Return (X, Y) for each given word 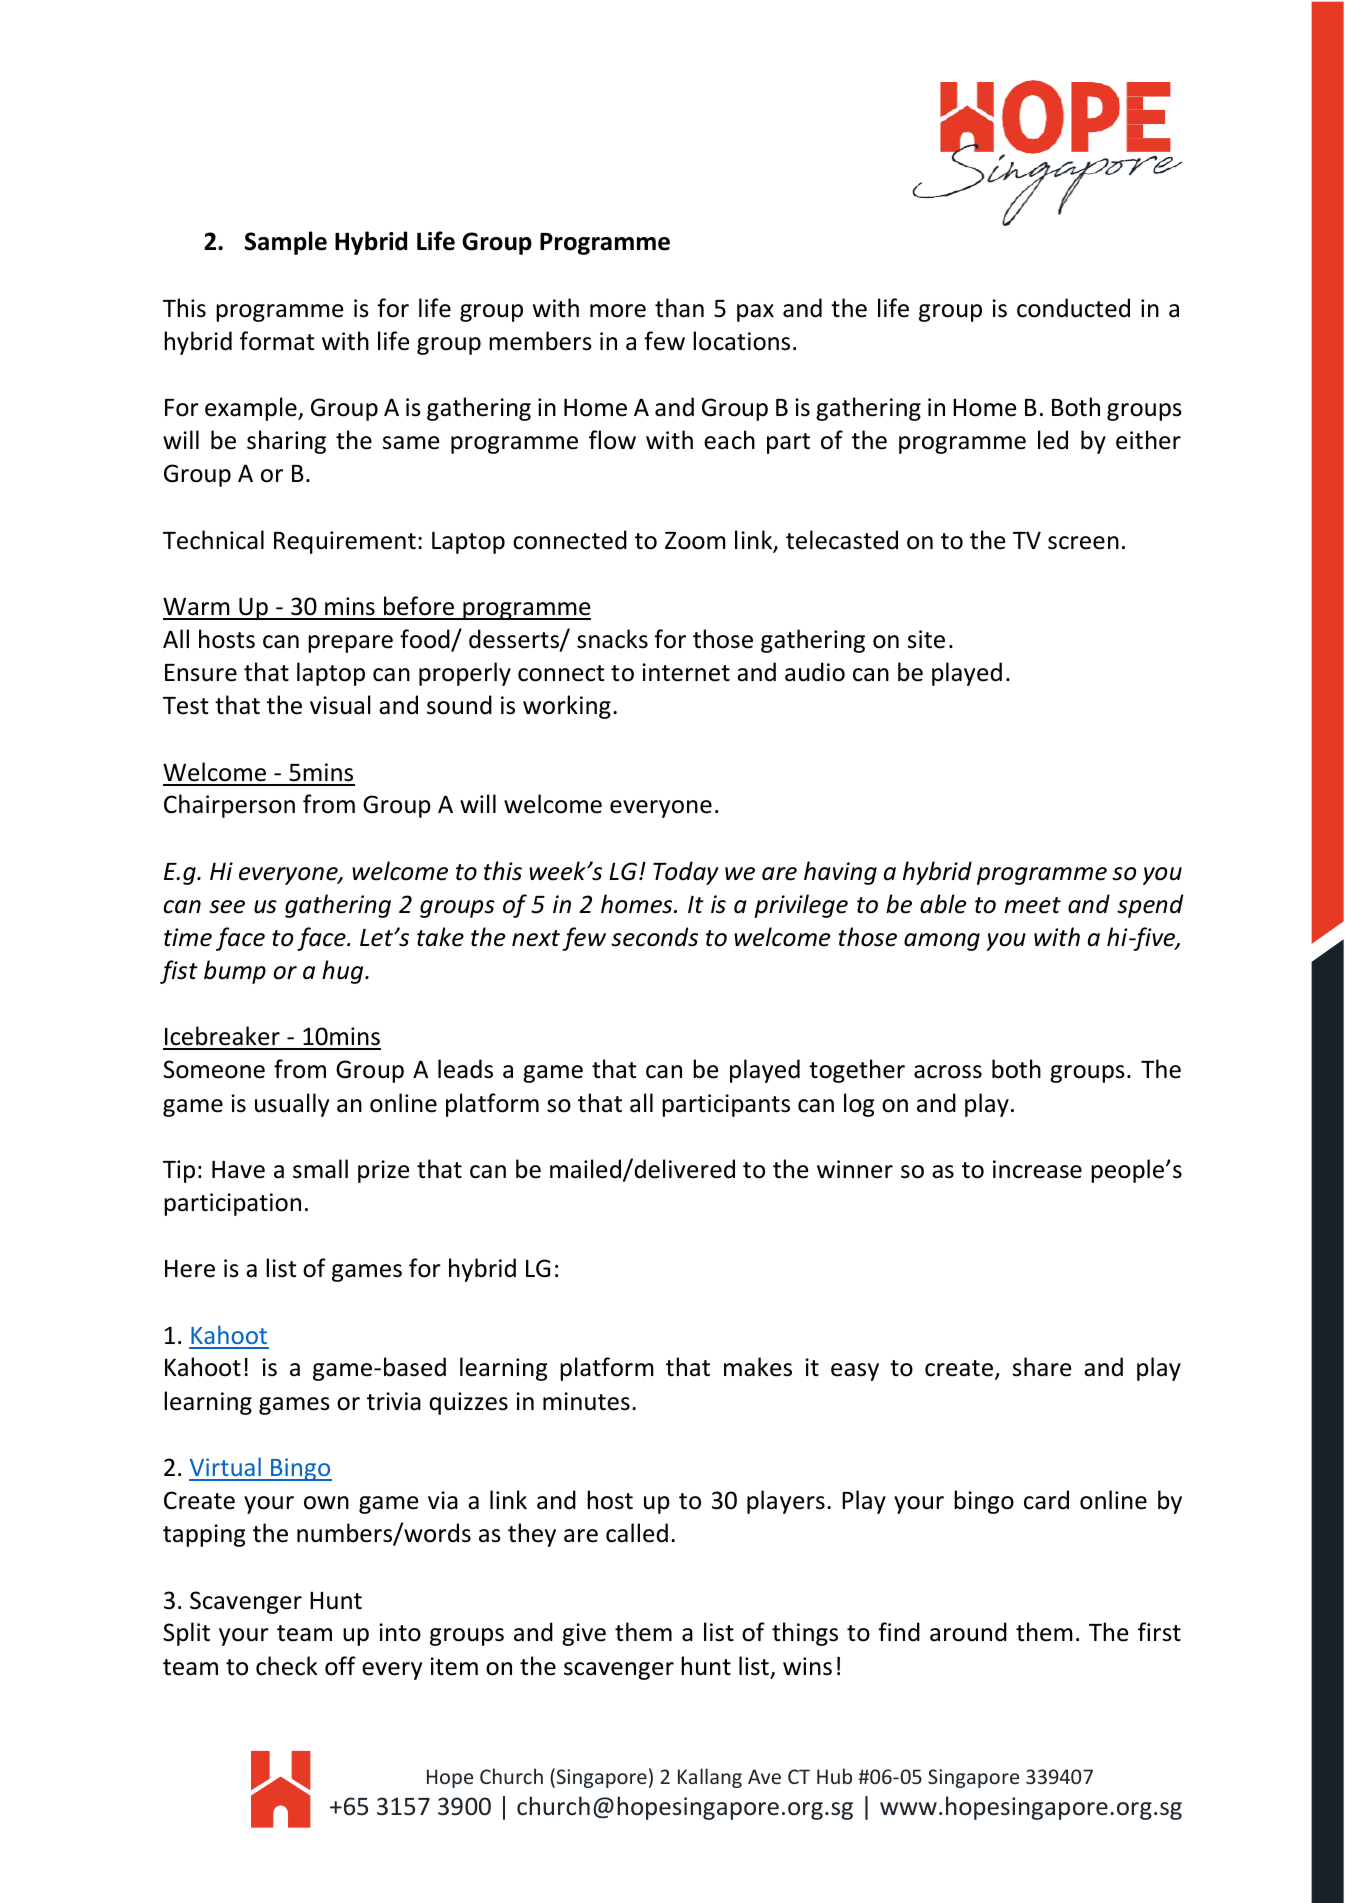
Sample (286, 243)
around (968, 1632)
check (287, 1666)
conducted (1073, 308)
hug (344, 972)
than (679, 308)
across (948, 1072)
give (584, 1634)
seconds (654, 937)
